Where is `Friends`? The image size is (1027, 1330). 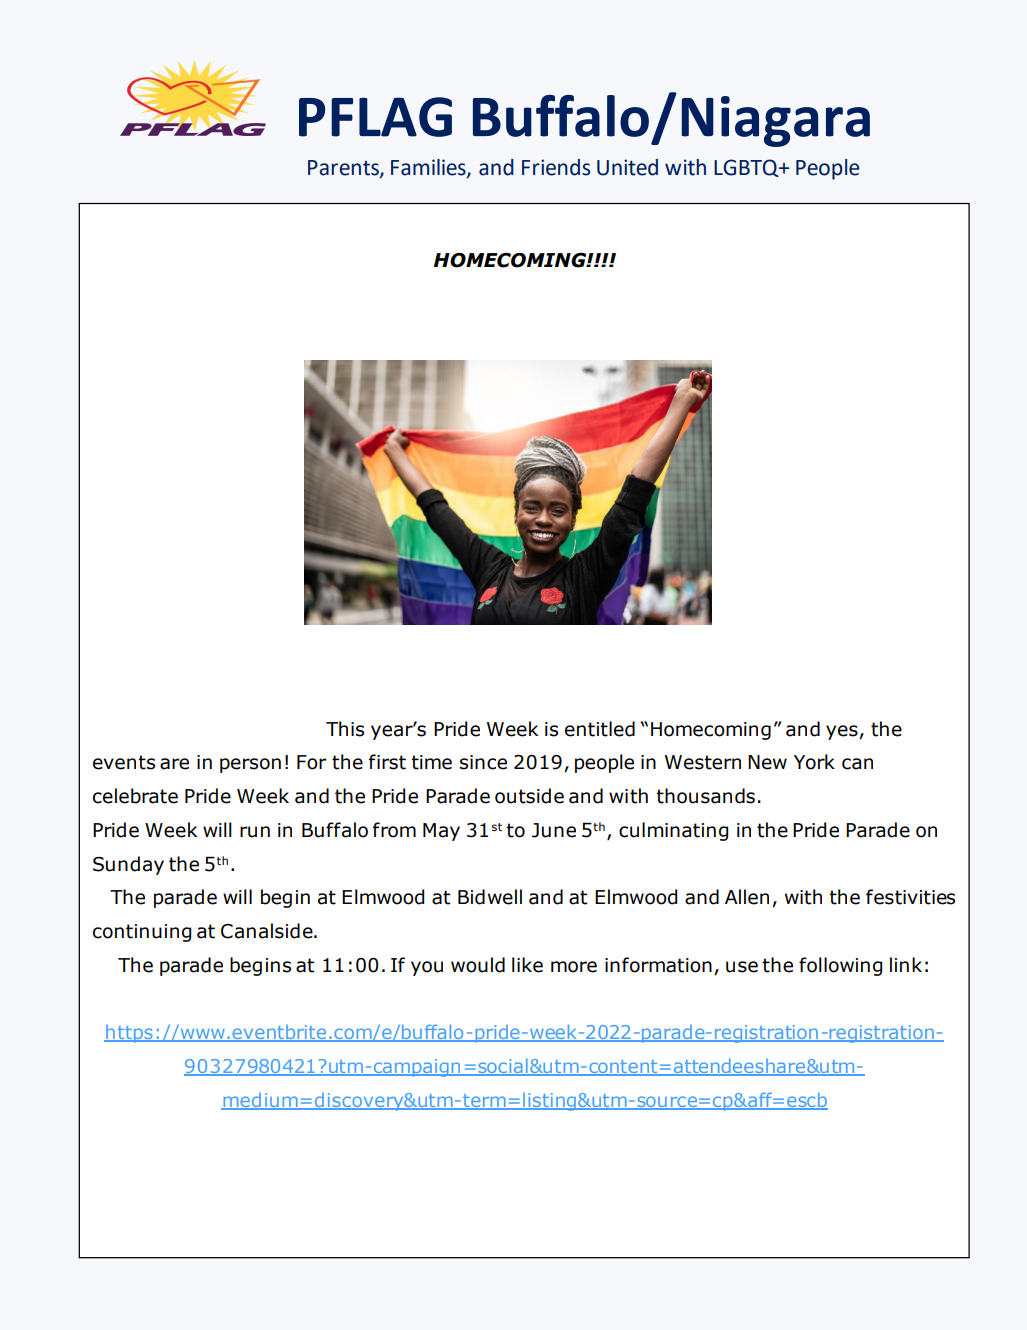
Friends is located at coordinates (556, 167).
